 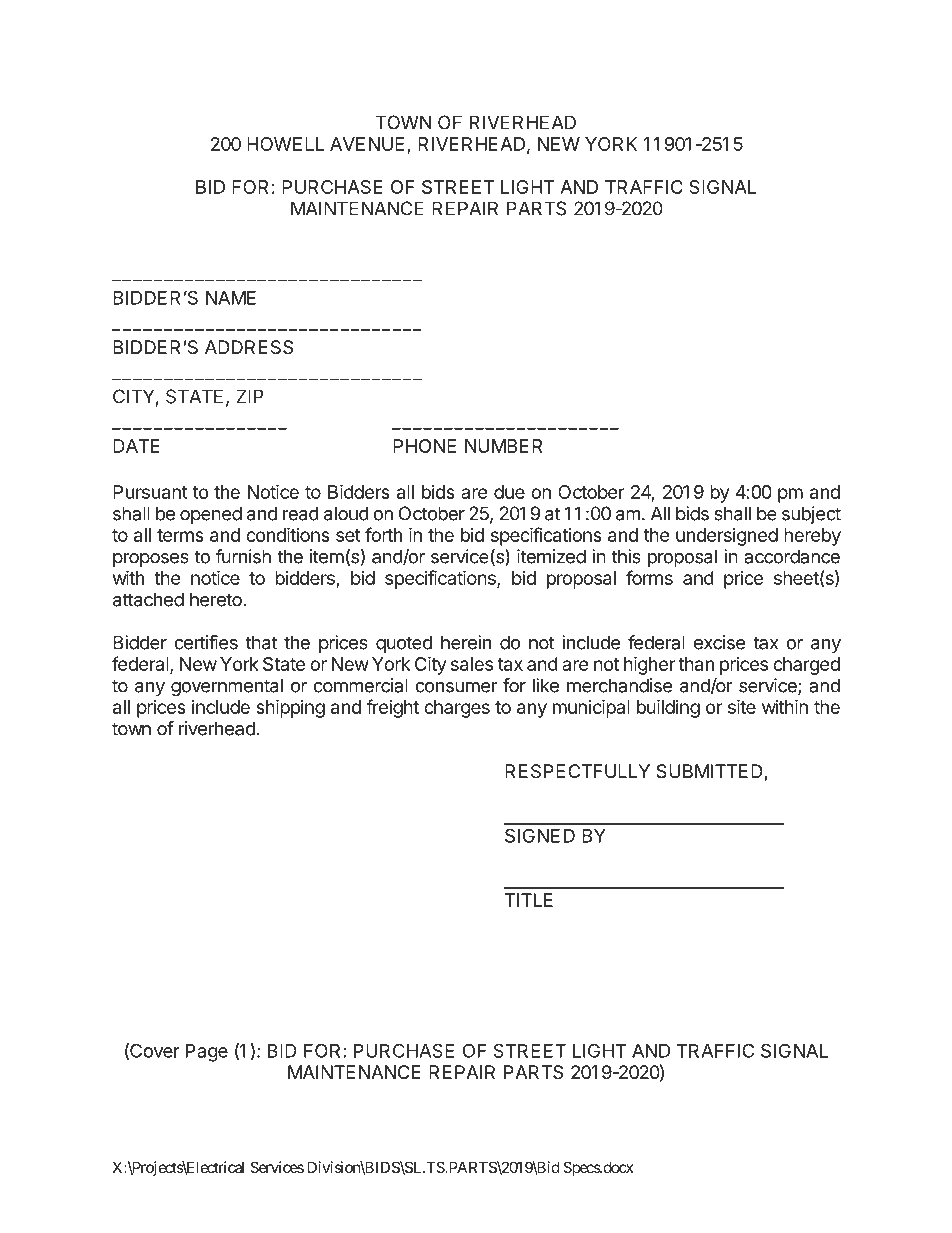 I want to click on SUBMITTED, so click(x=710, y=772).
